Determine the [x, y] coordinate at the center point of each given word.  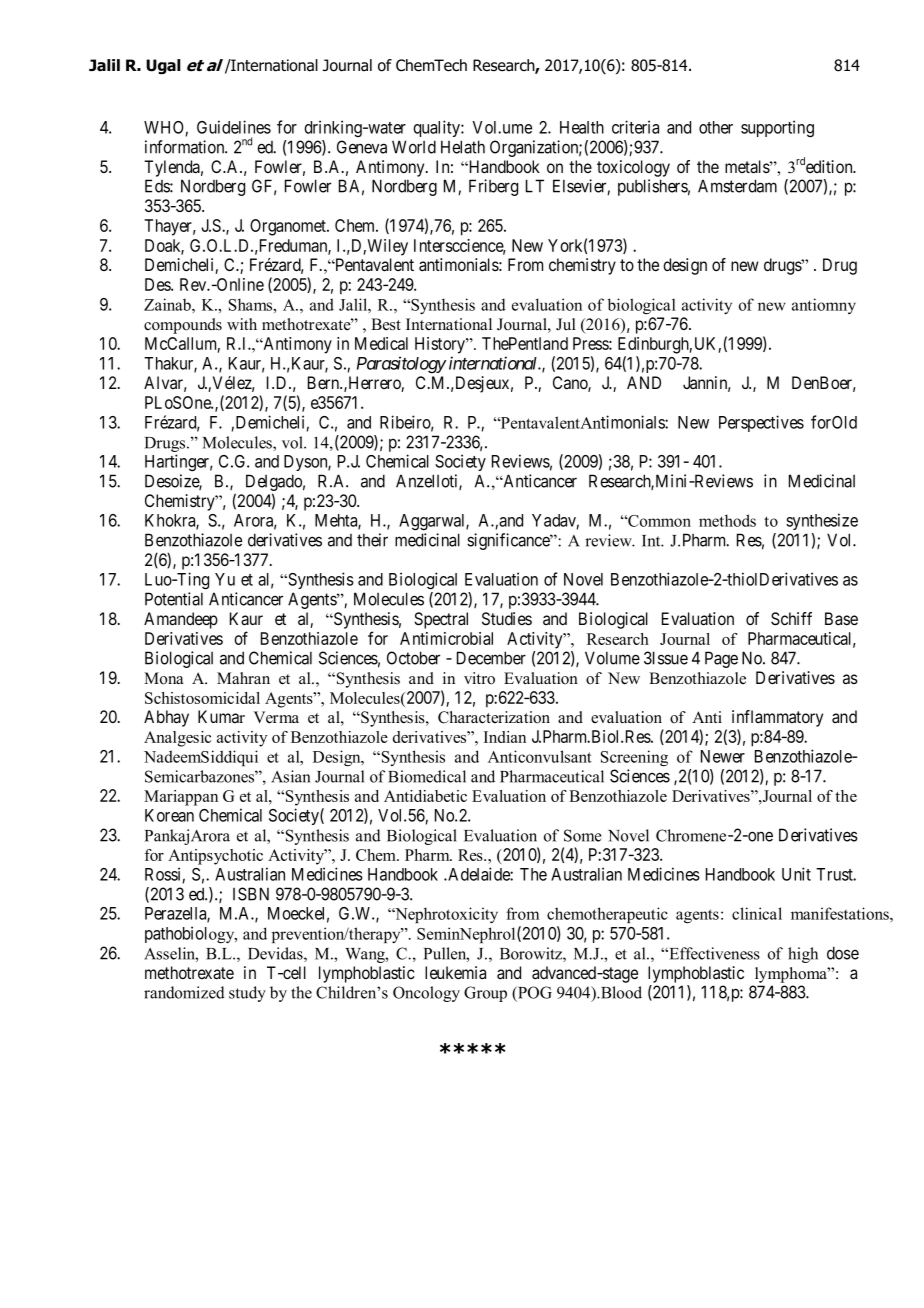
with [242, 324]
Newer [723, 756]
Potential [174, 599]
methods [727, 520]
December [491, 658]
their [372, 540]
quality [437, 128]
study [247, 994]
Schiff [791, 619]
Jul [566, 324]
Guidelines [234, 127]
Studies [507, 618]
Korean [169, 815]
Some [583, 835]
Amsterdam [737, 186]
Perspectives [761, 423]
